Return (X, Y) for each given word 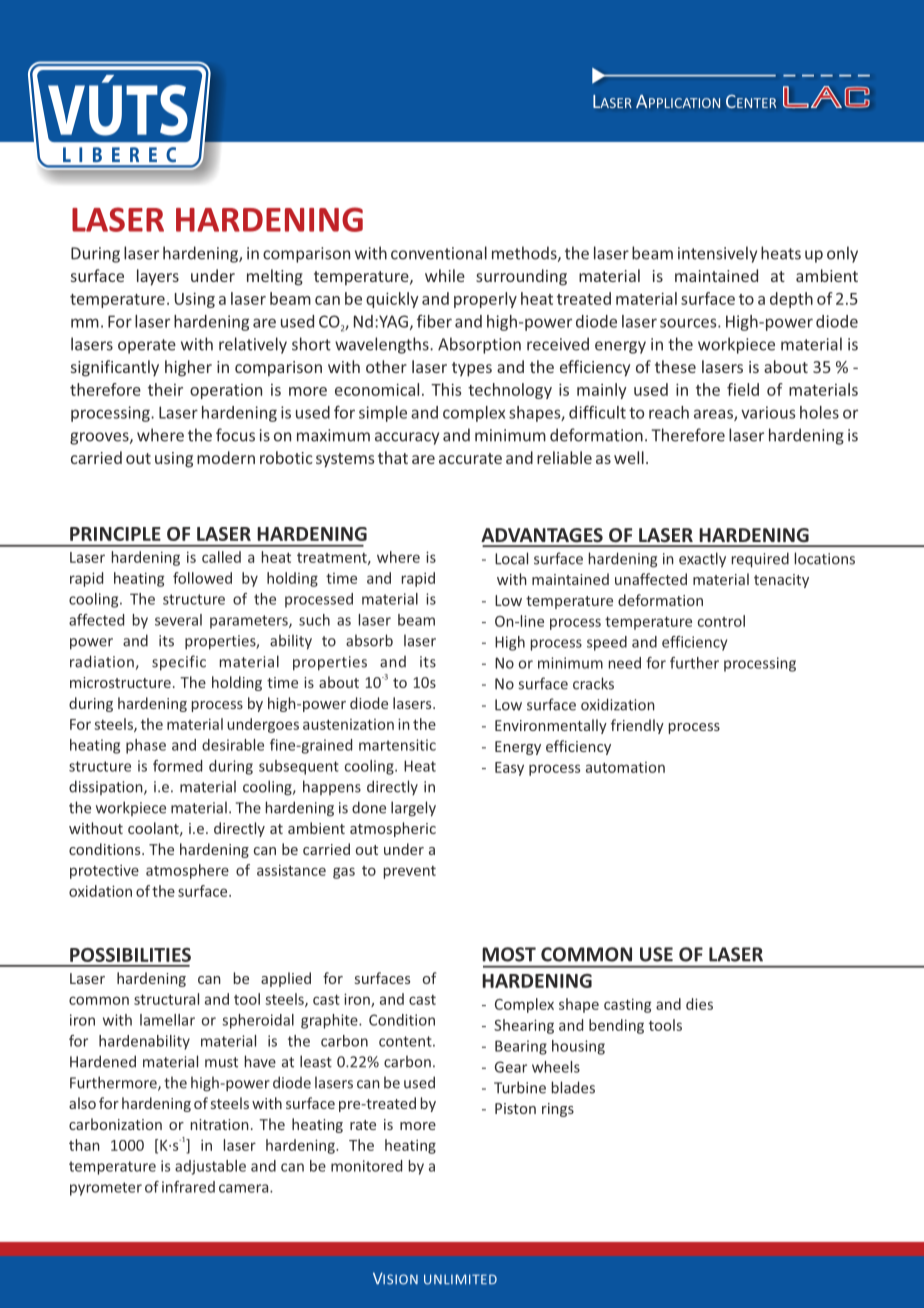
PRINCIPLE (115, 534)
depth (791, 300)
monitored (366, 1166)
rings (558, 1110)
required (760, 560)
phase (146, 746)
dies (699, 1004)
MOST (509, 954)
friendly (637, 726)
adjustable (210, 1167)
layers (158, 277)
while (445, 275)
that (393, 457)
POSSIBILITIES (130, 955)
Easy (509, 769)
